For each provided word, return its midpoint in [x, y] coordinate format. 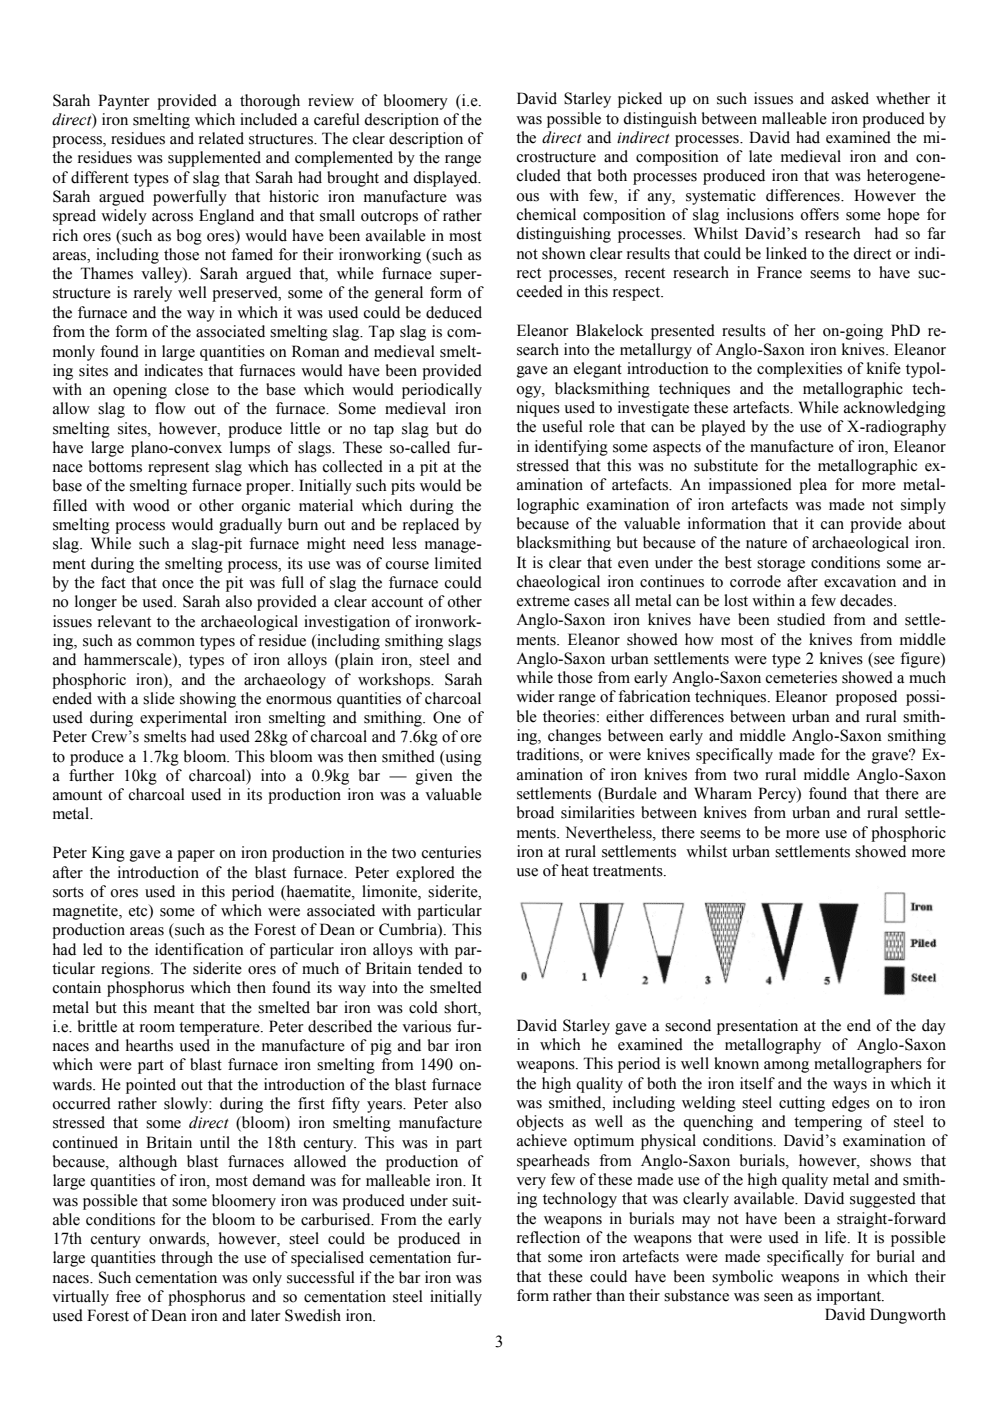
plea [813, 486]
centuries [451, 852]
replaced [431, 526]
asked [850, 98]
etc [139, 911]
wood [151, 505]
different [100, 177]
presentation [757, 1027]
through [187, 1259]
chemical [546, 214]
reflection [548, 1237]
